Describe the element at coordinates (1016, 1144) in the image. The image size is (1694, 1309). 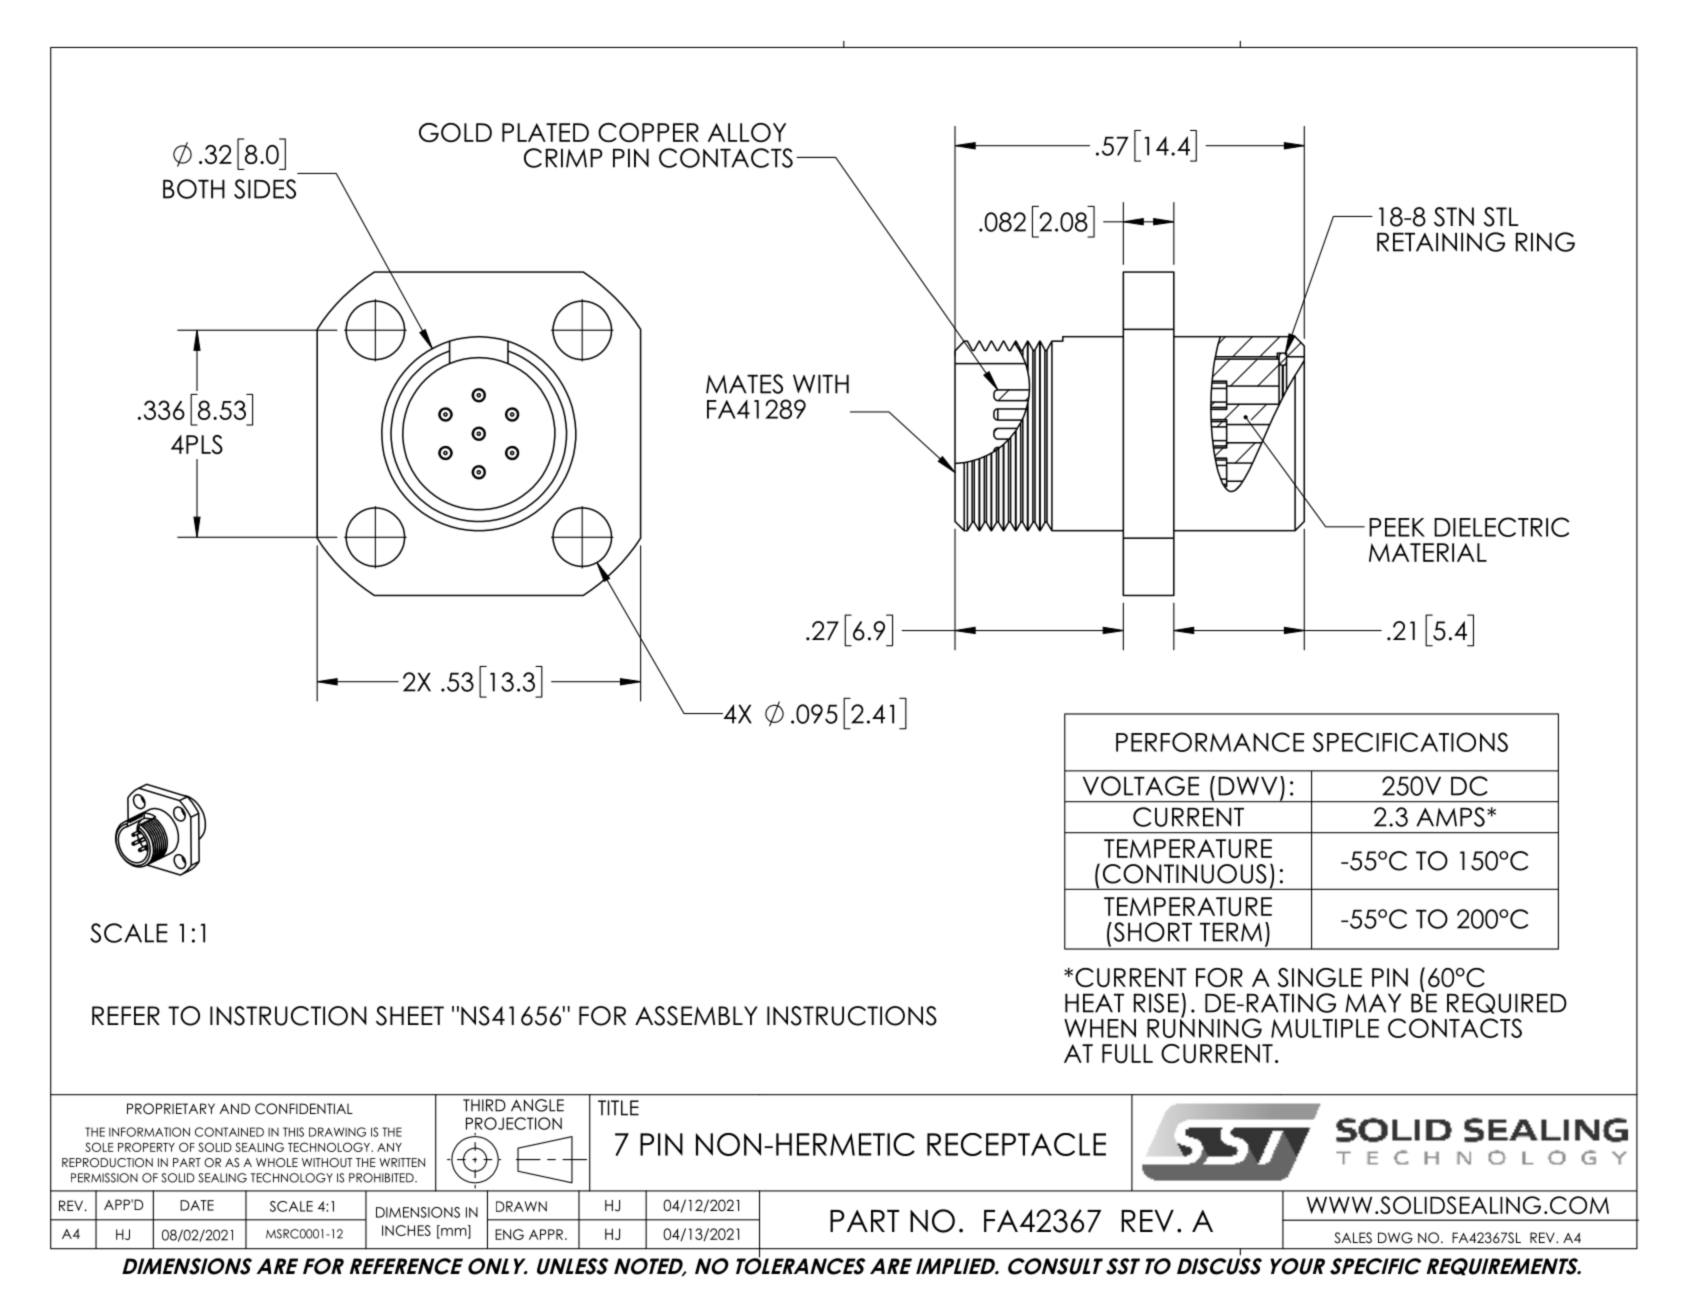
I see `RECEPTACLE` at that location.
